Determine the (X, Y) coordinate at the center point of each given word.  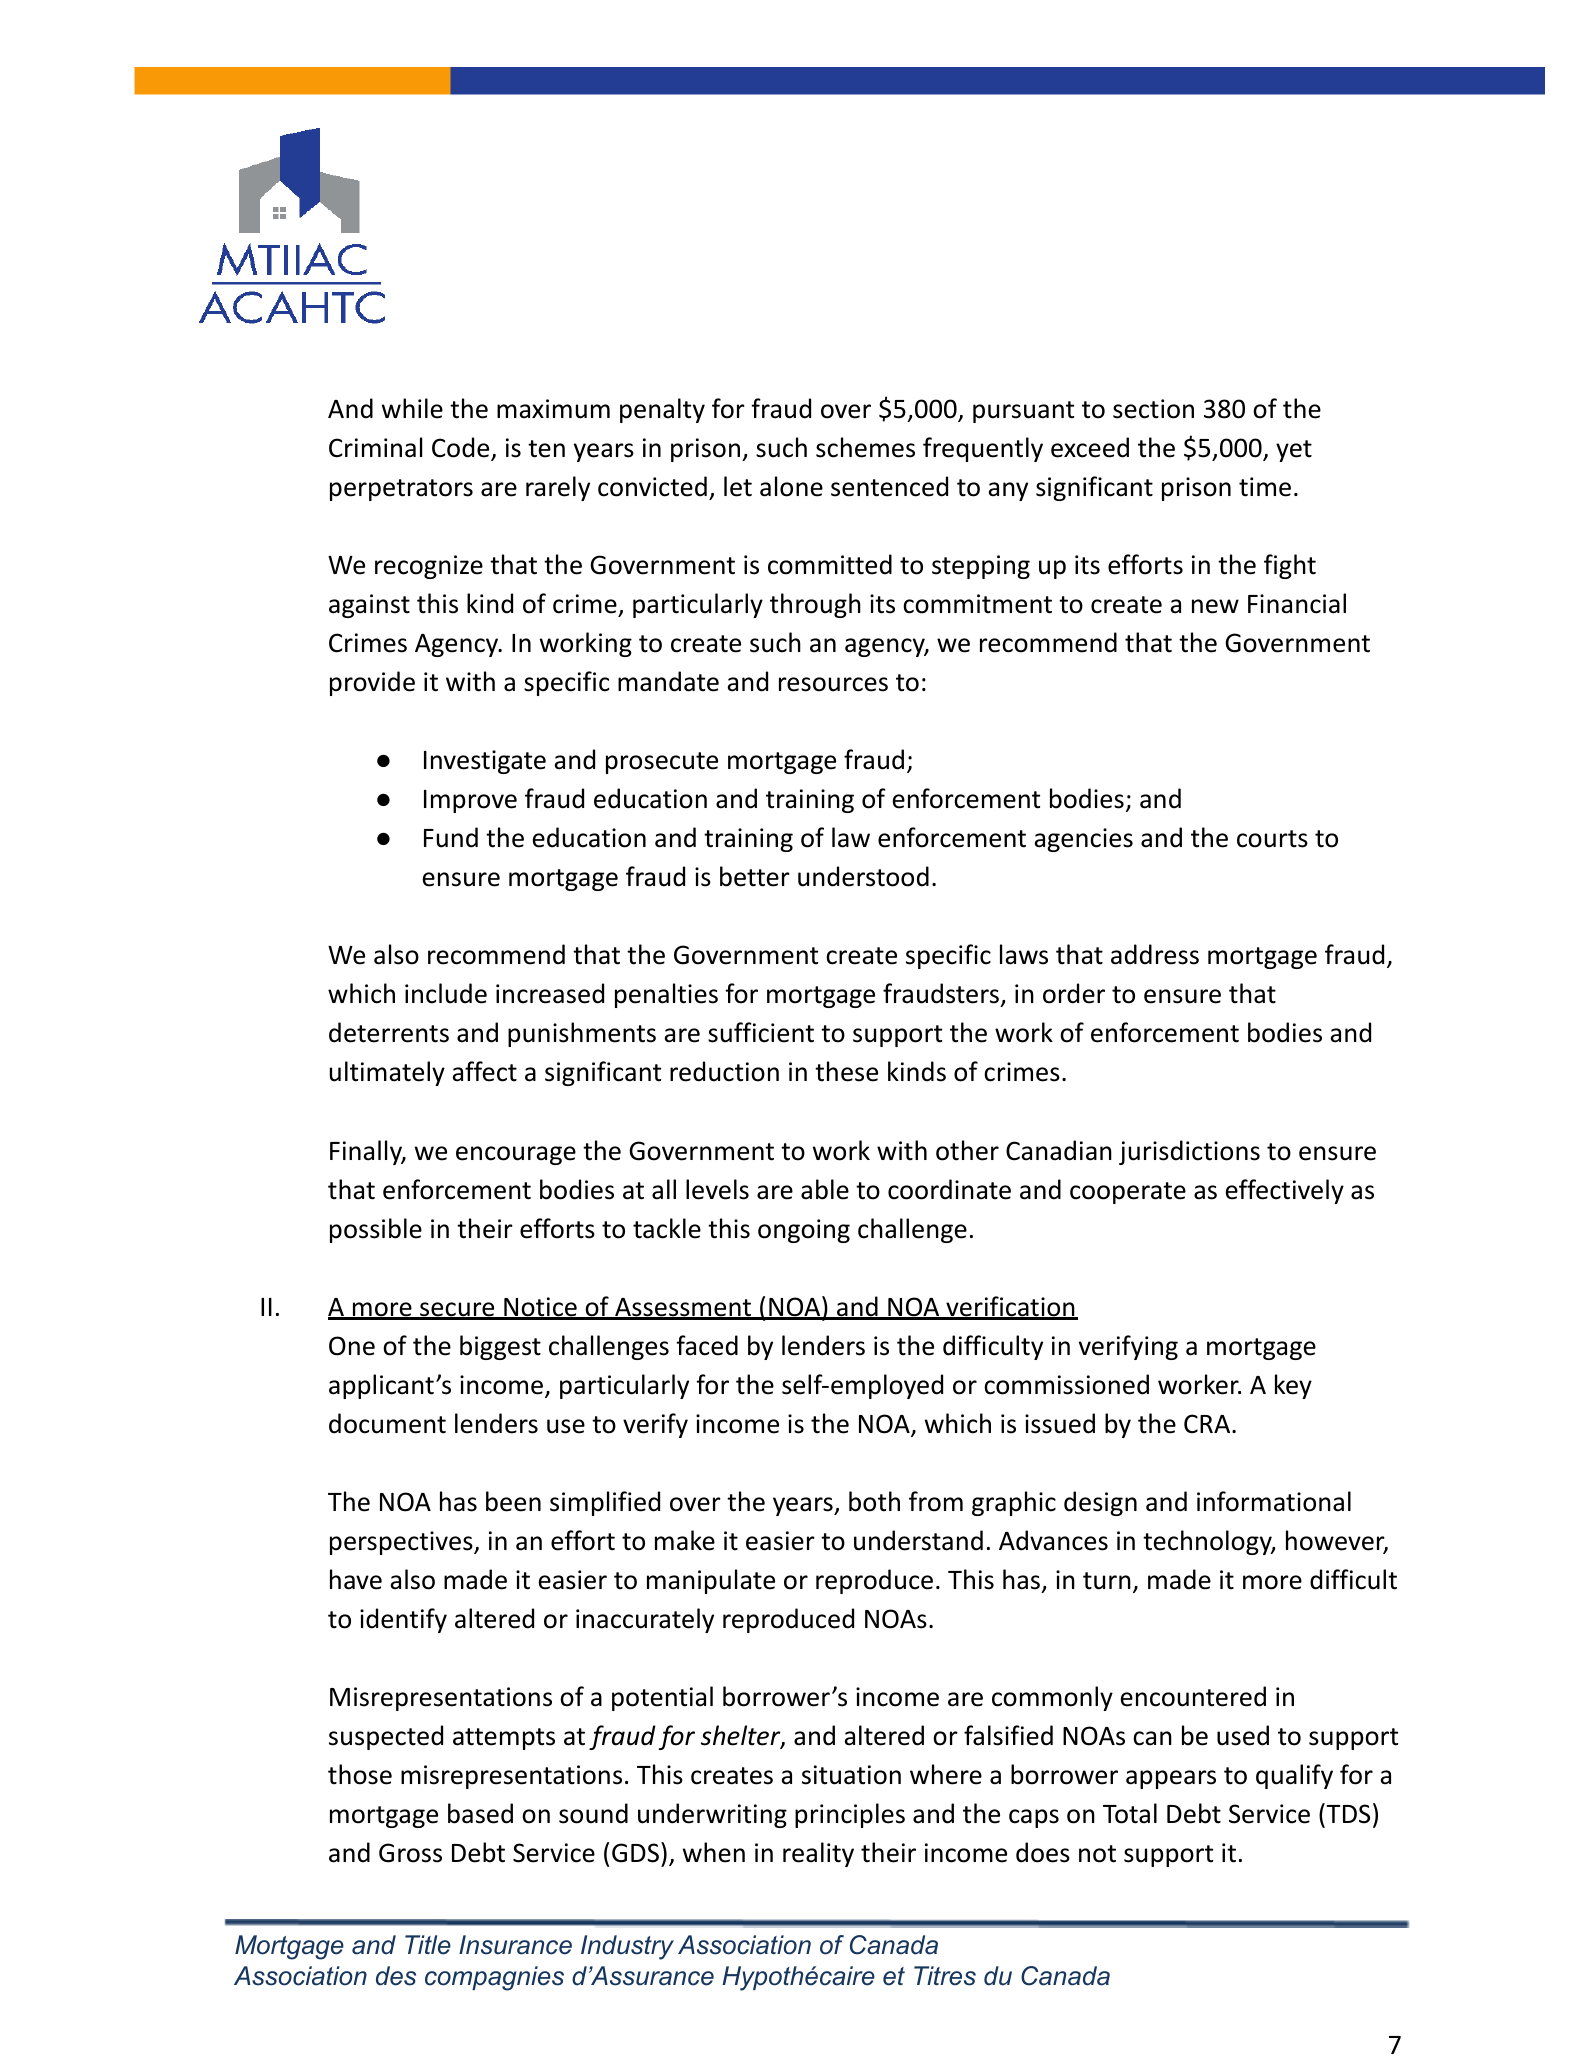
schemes (865, 447)
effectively (1285, 1191)
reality (818, 1854)
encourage (516, 1155)
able (825, 1189)
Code (462, 448)
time (1265, 487)
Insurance (515, 1945)
